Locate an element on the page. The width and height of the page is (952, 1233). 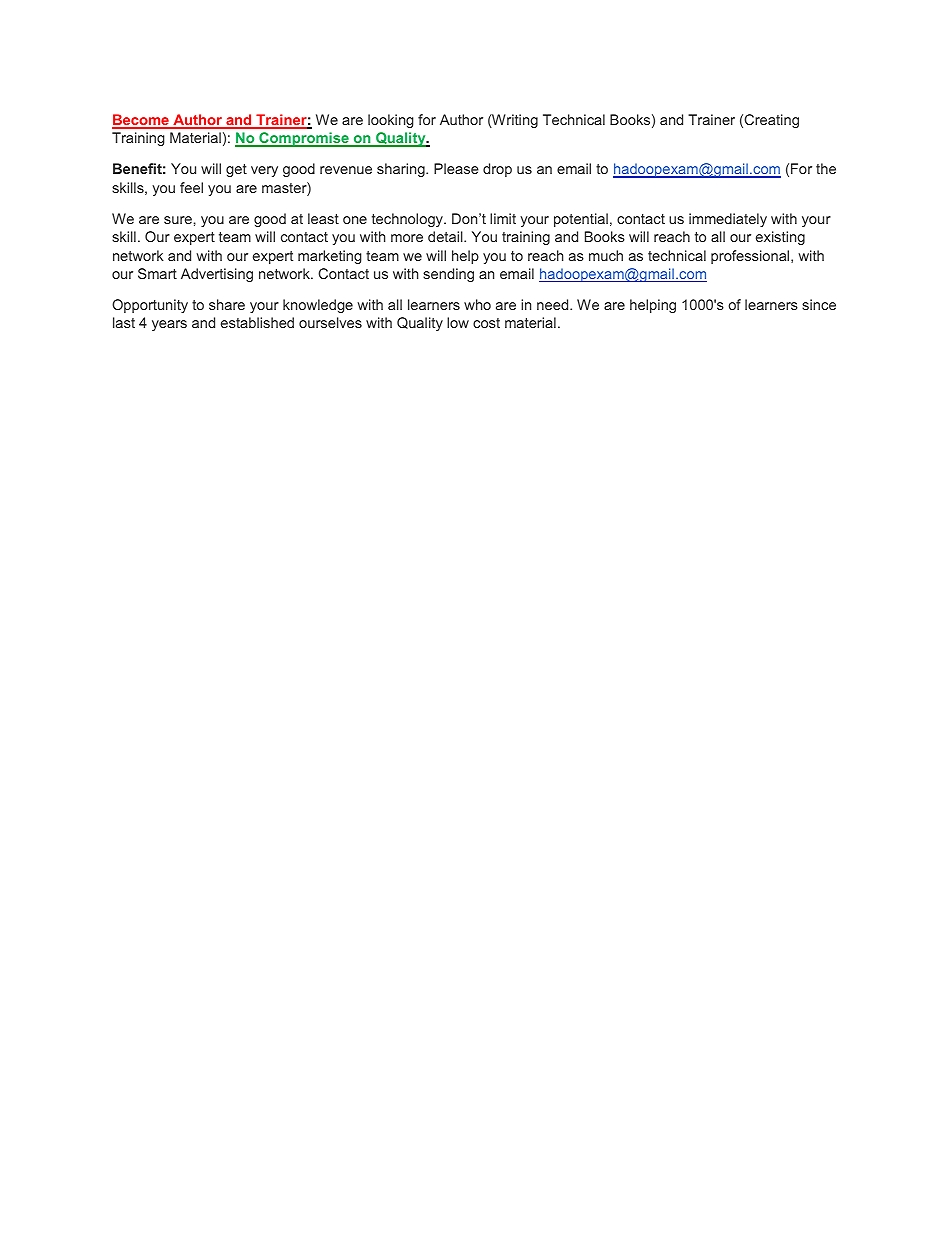
Become is located at coordinates (141, 121).
